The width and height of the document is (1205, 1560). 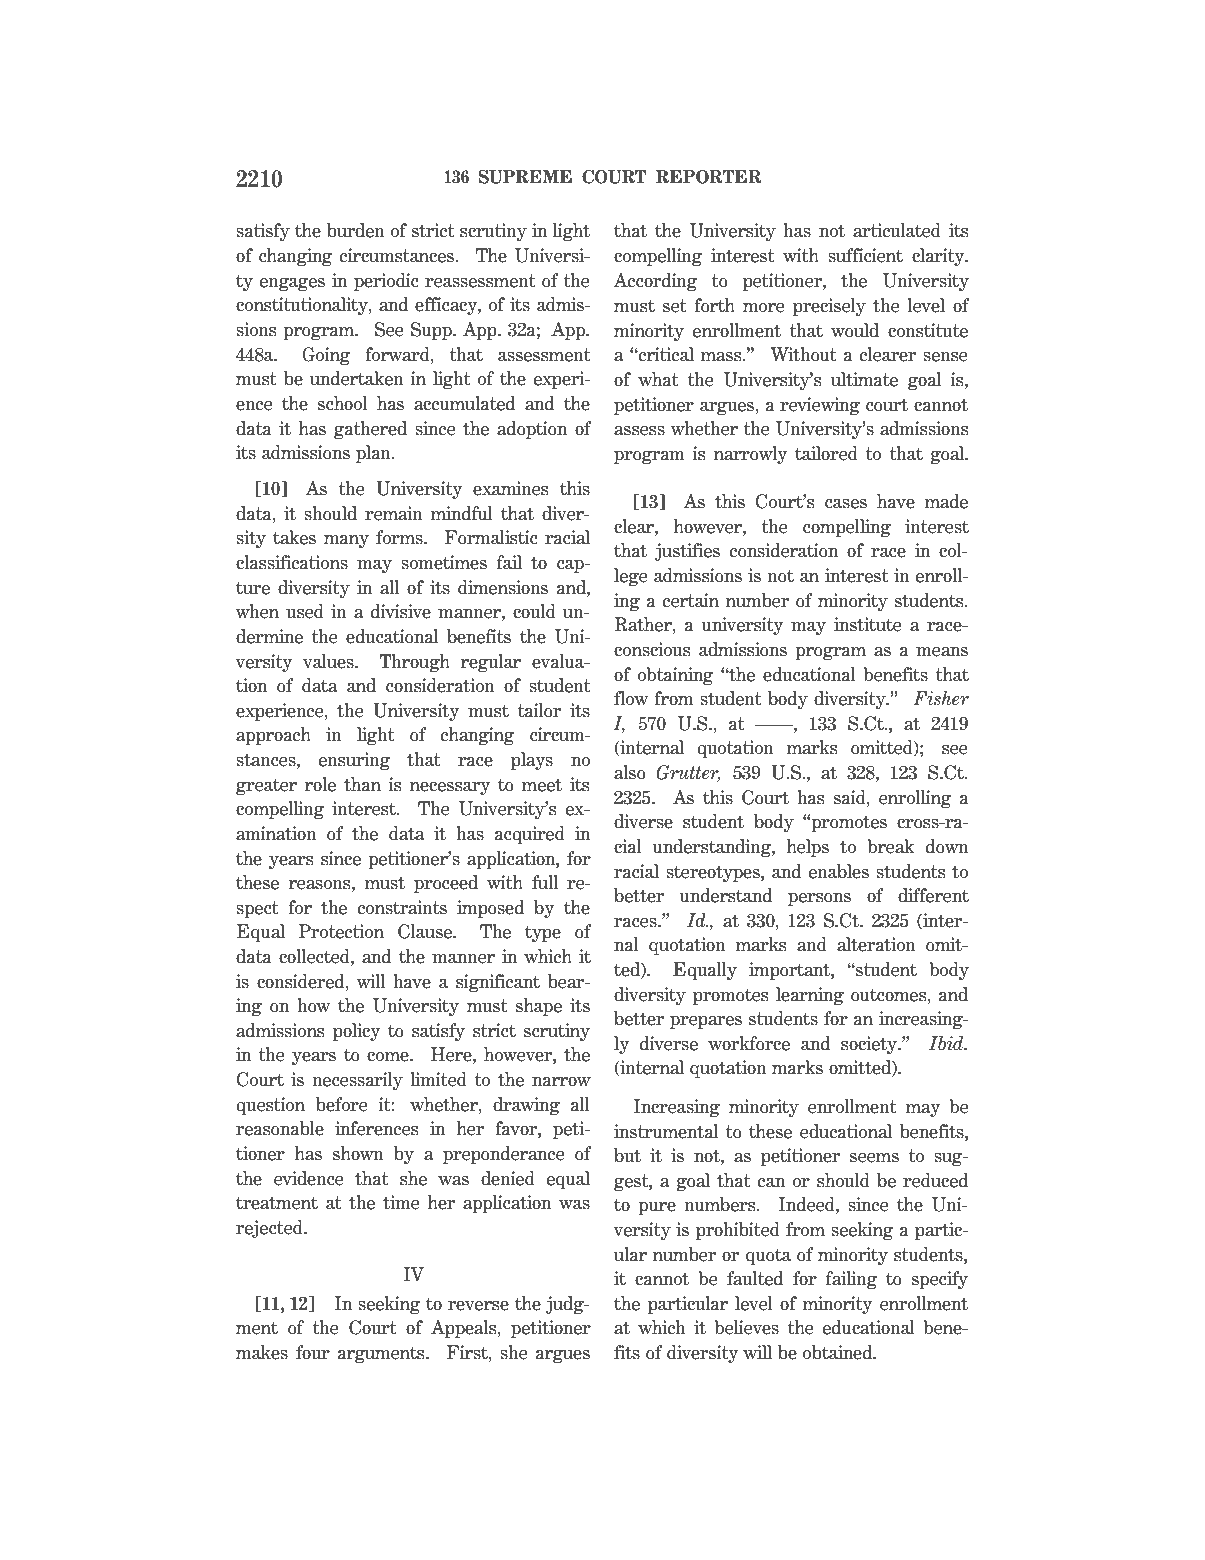 I want to click on specify, so click(x=940, y=1280).
